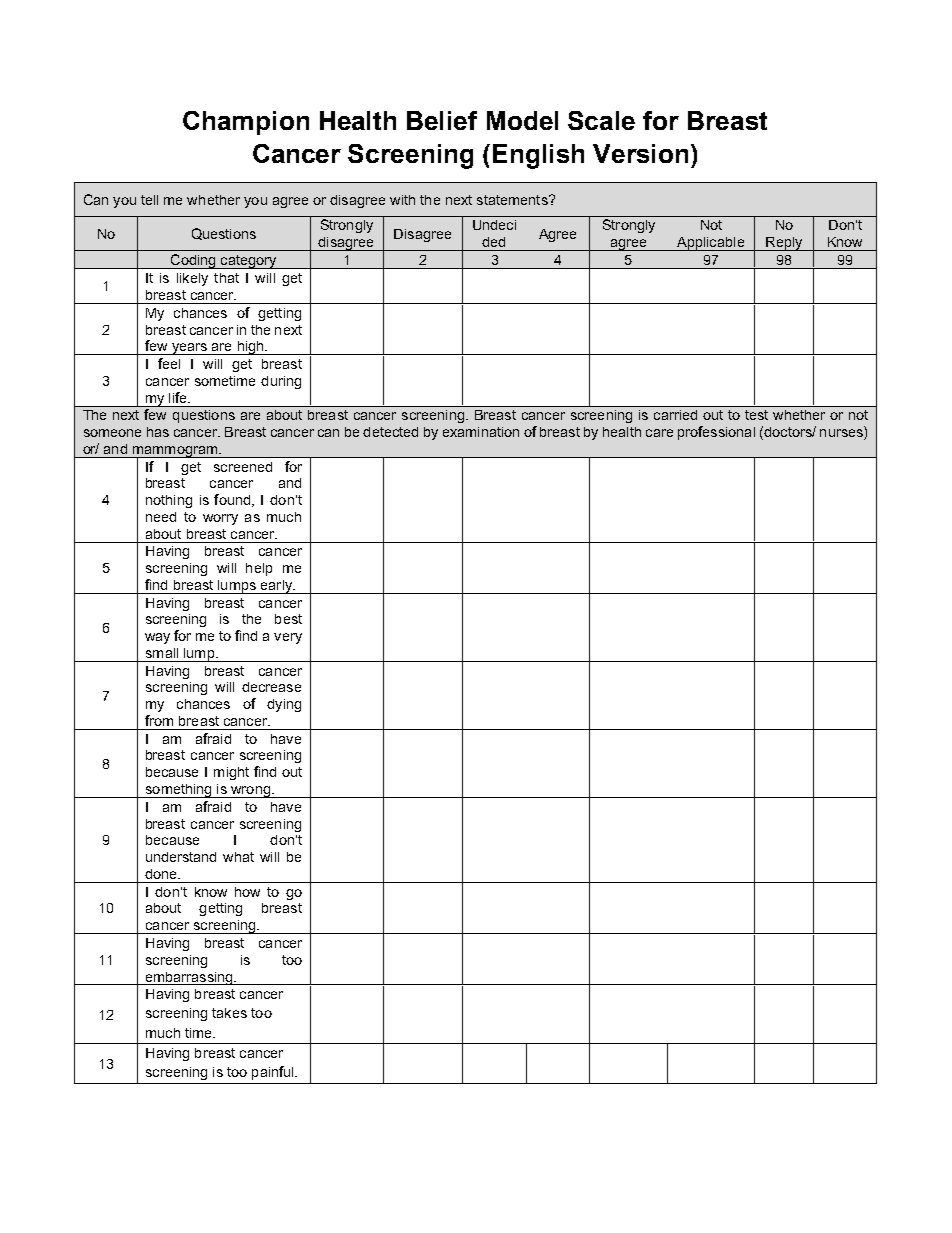 This screenshot has height=1233, width=952. Describe the element at coordinates (284, 705) in the screenshot. I see `dying` at that location.
